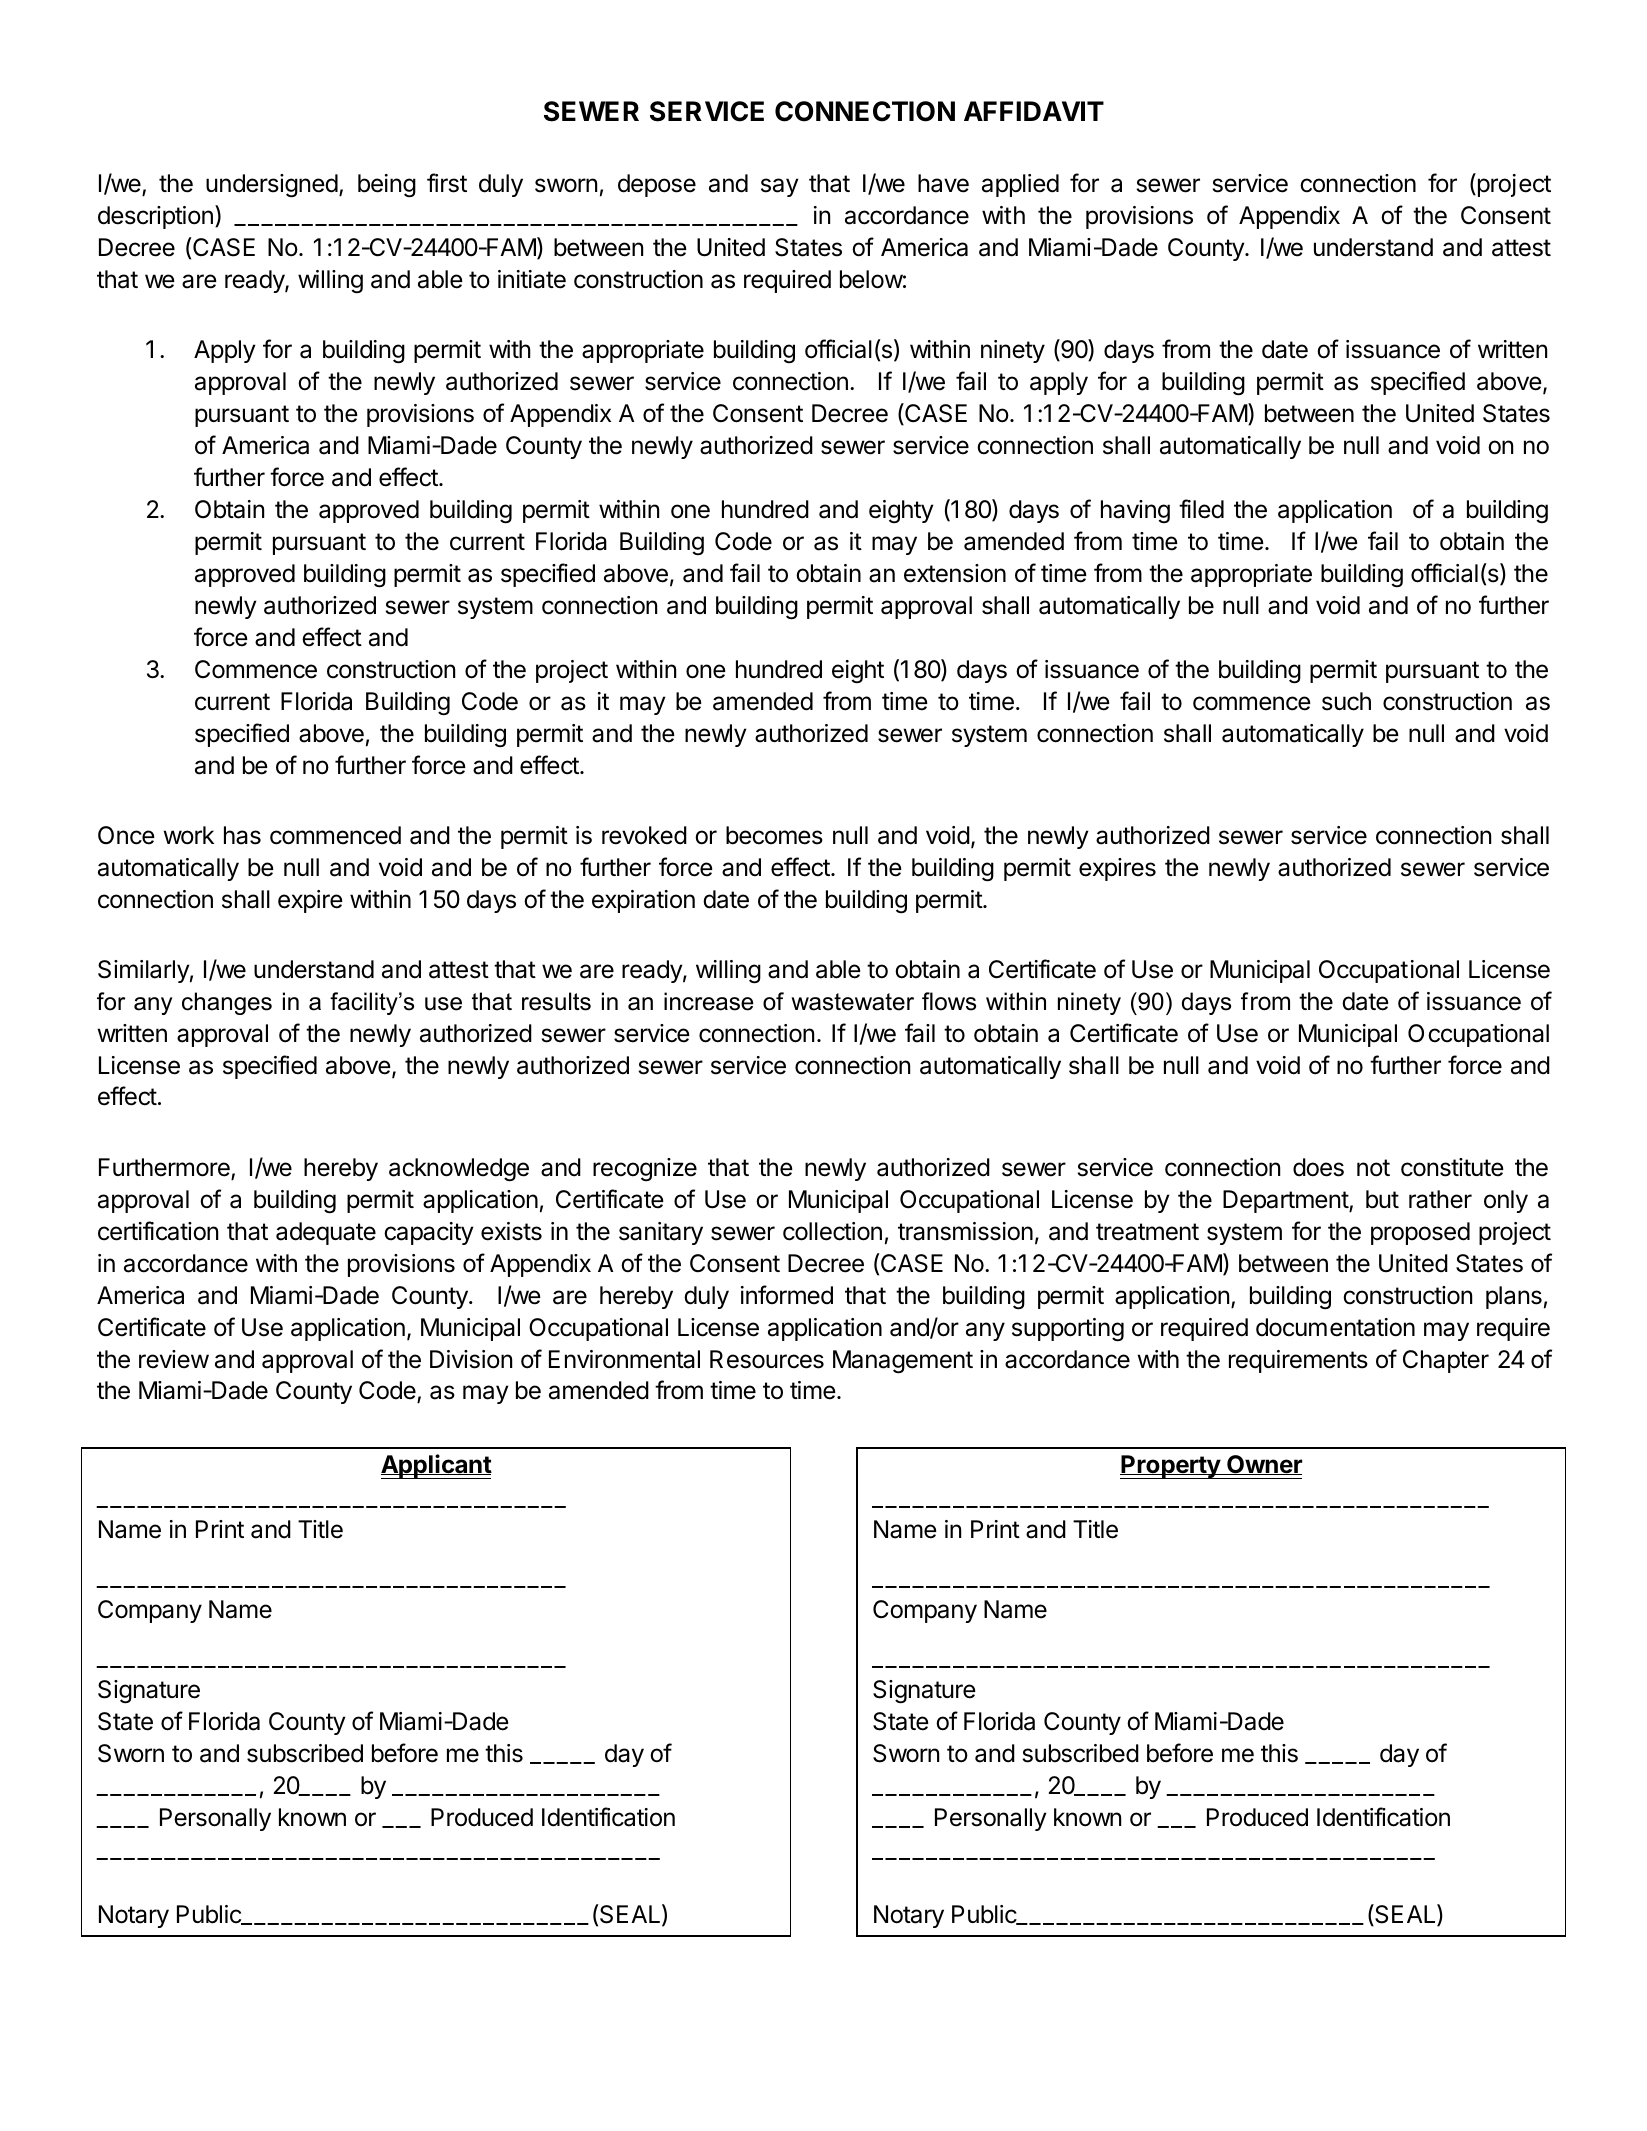  What do you see at coordinates (853, 1002) in the screenshot?
I see `wastewater` at bounding box center [853, 1002].
